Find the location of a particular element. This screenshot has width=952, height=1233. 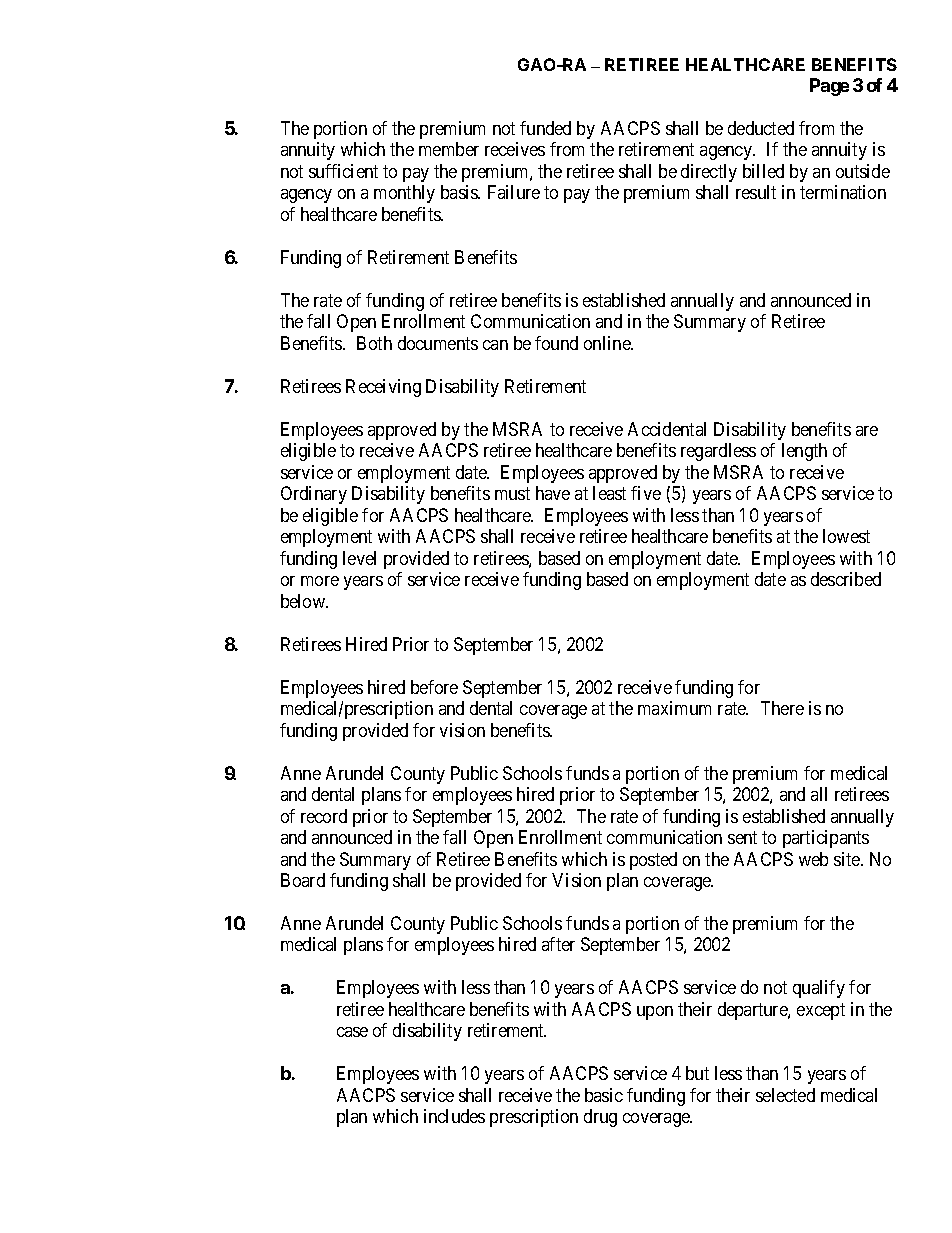

sufficient is located at coordinates (343, 171).
